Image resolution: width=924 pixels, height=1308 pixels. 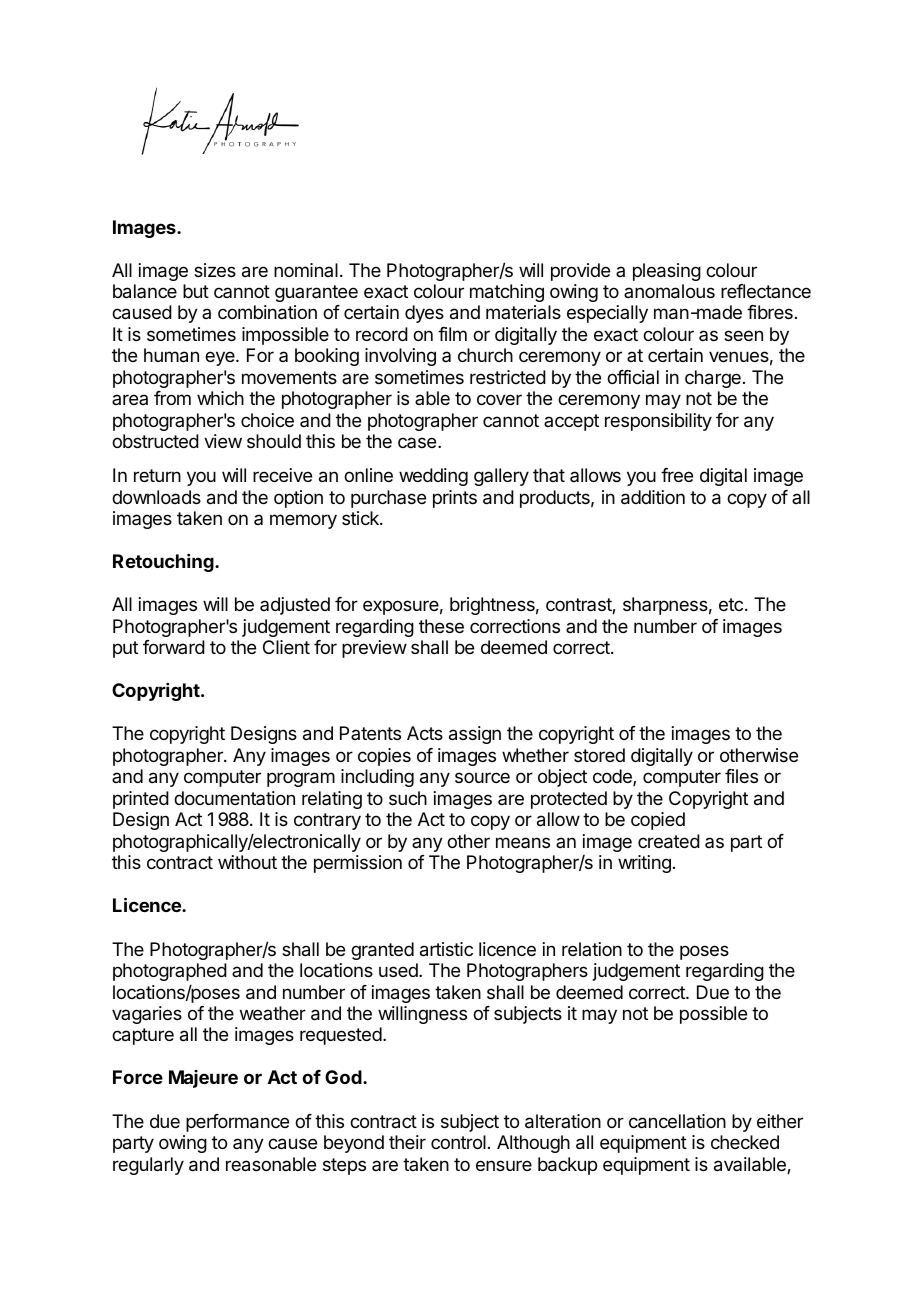 What do you see at coordinates (475, 735) in the document?
I see `assign` at bounding box center [475, 735].
